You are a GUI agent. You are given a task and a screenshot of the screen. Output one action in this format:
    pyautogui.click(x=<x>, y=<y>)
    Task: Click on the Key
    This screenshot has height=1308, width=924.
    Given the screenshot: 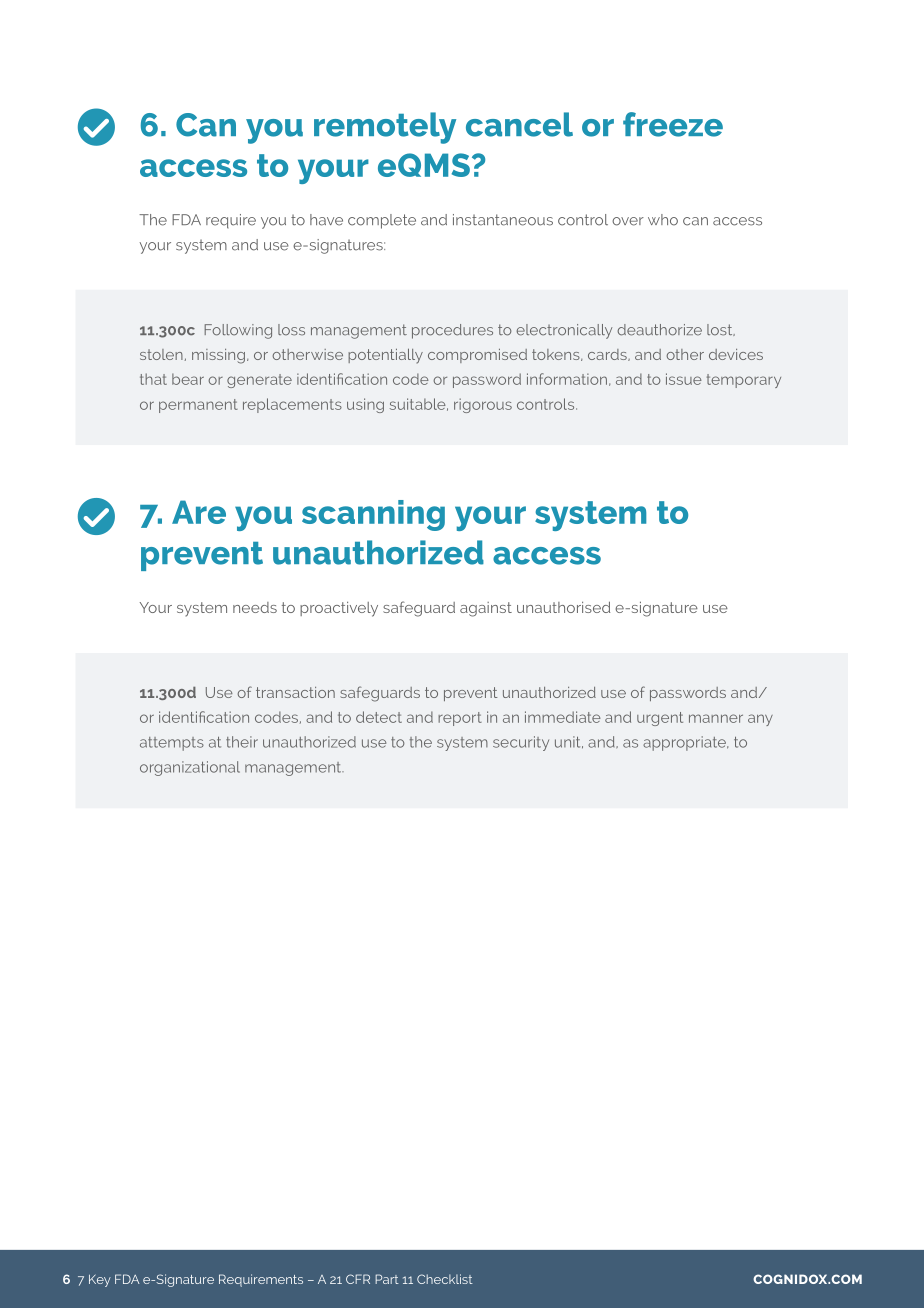 What is the action you would take?
    pyautogui.click(x=100, y=1280)
